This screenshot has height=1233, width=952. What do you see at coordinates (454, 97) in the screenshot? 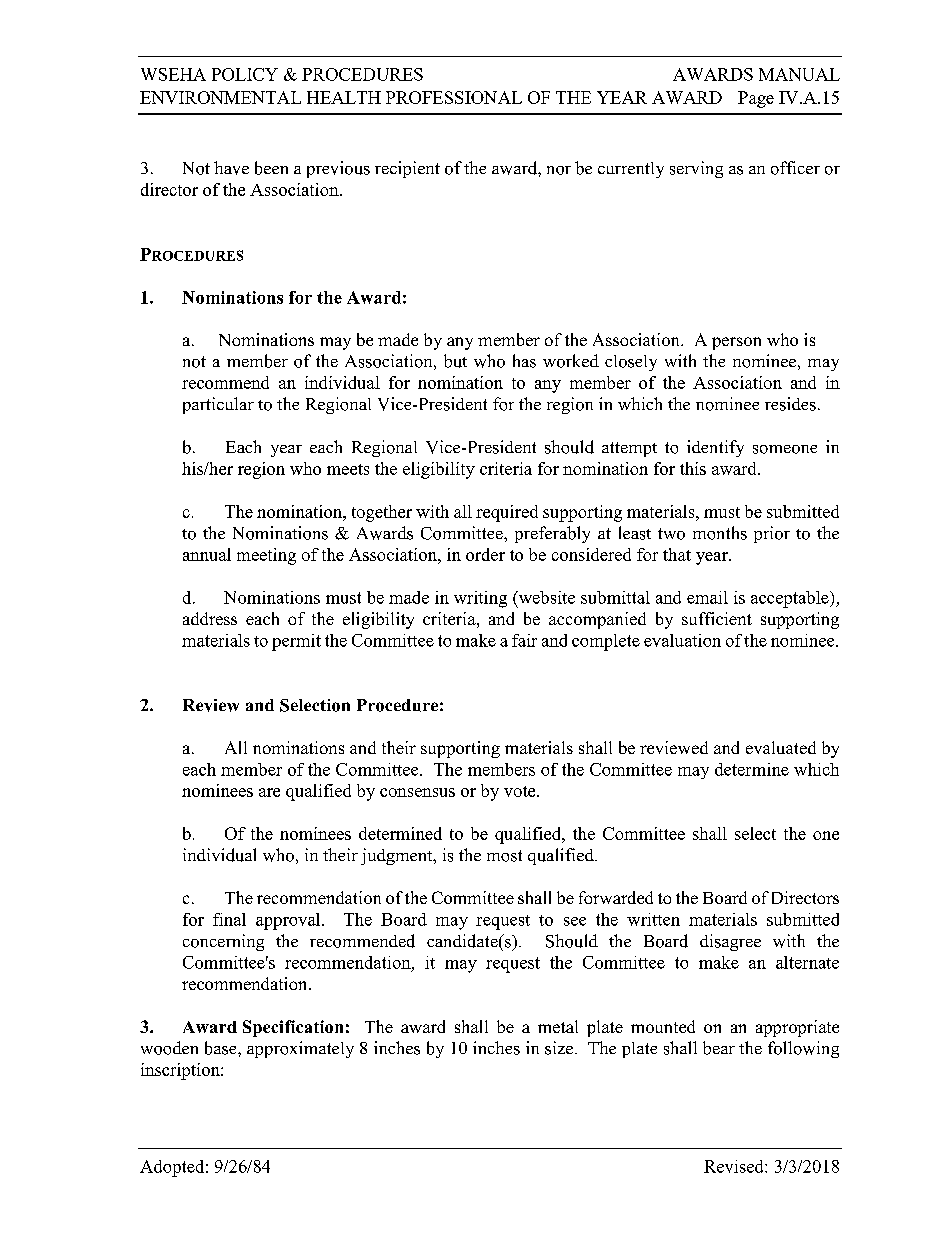
I see `PROFESSIONAL` at bounding box center [454, 97].
